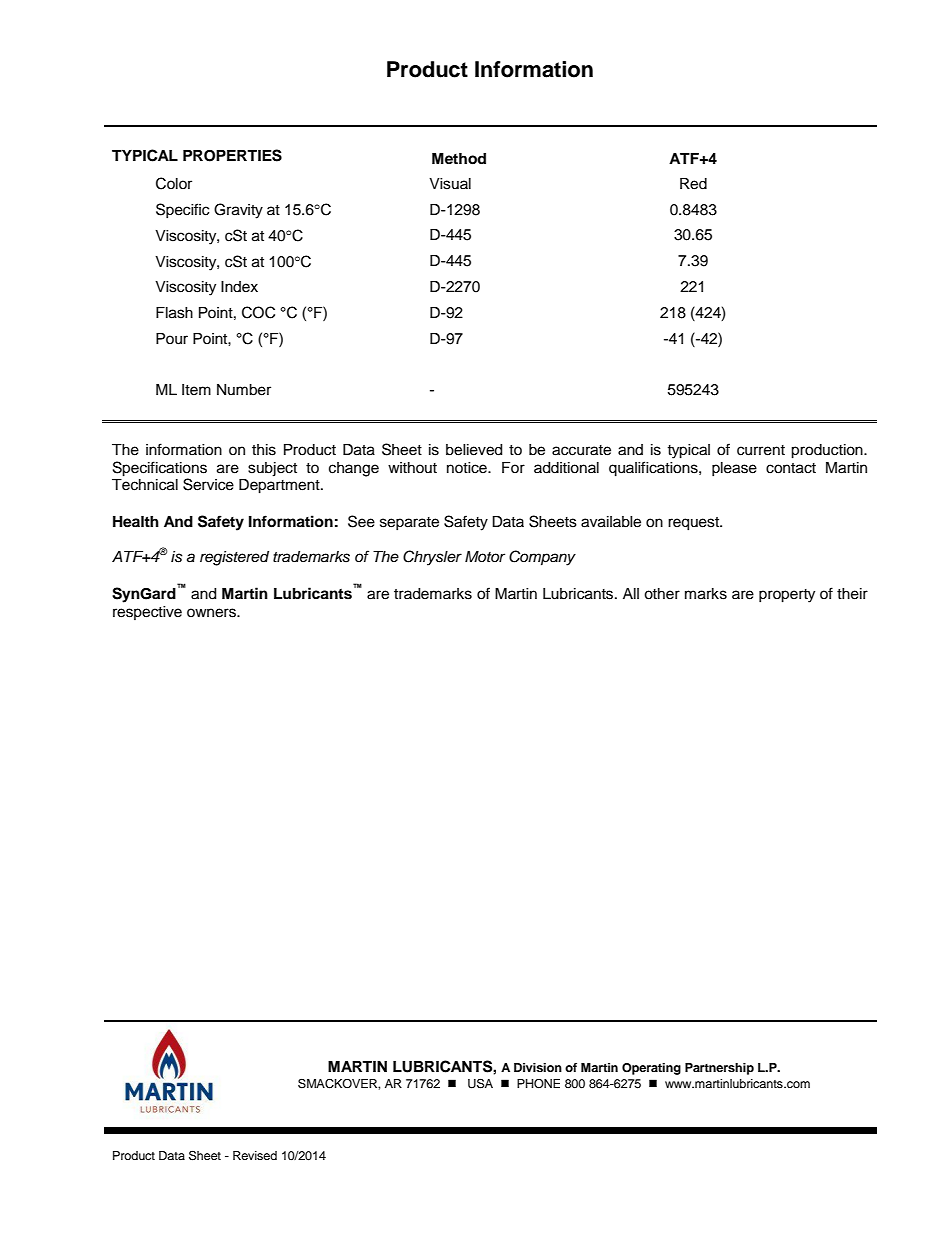 This page has width=952, height=1233. Describe the element at coordinates (450, 184) in the page. I see `Visual` at that location.
